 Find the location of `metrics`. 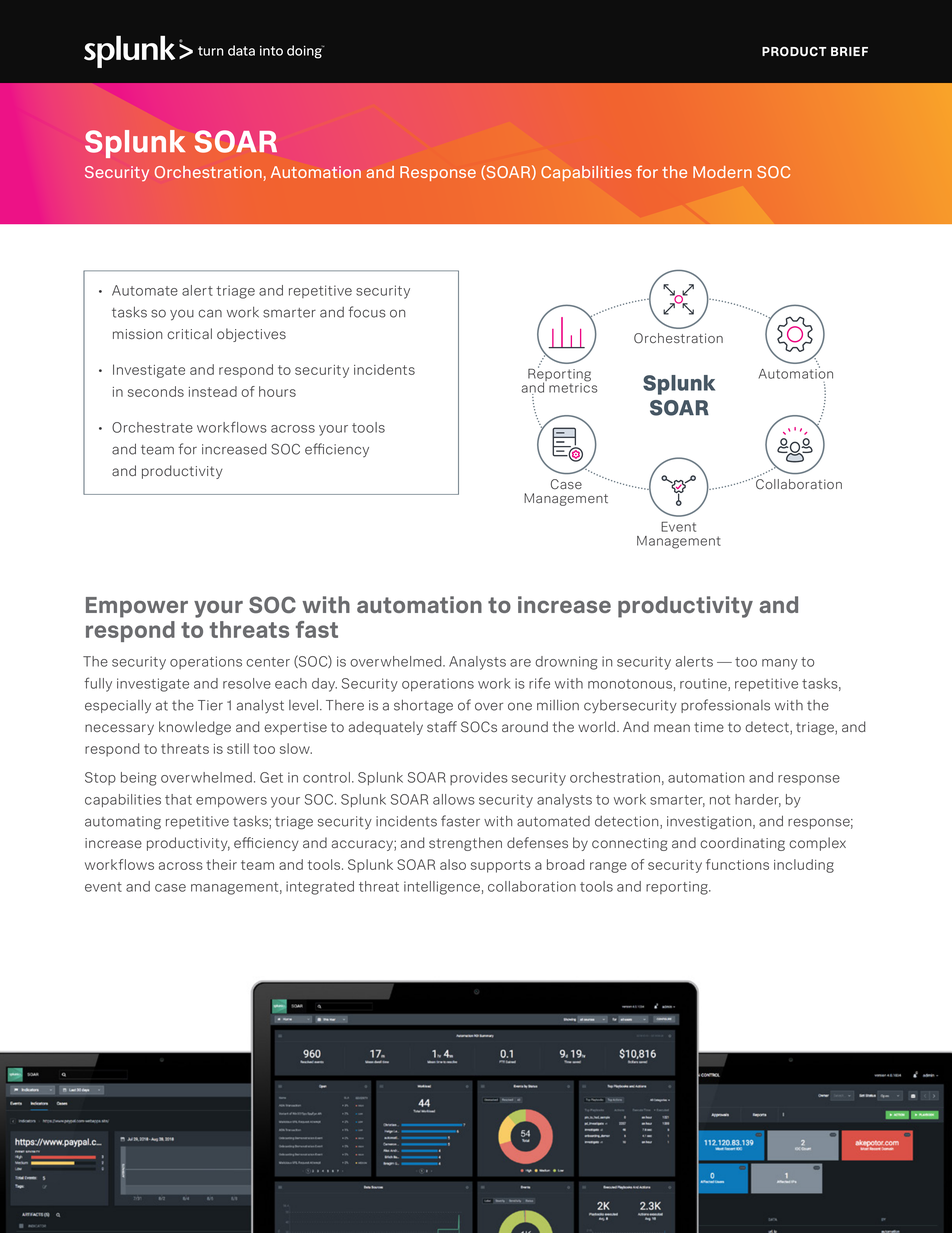

metrics is located at coordinates (573, 387).
